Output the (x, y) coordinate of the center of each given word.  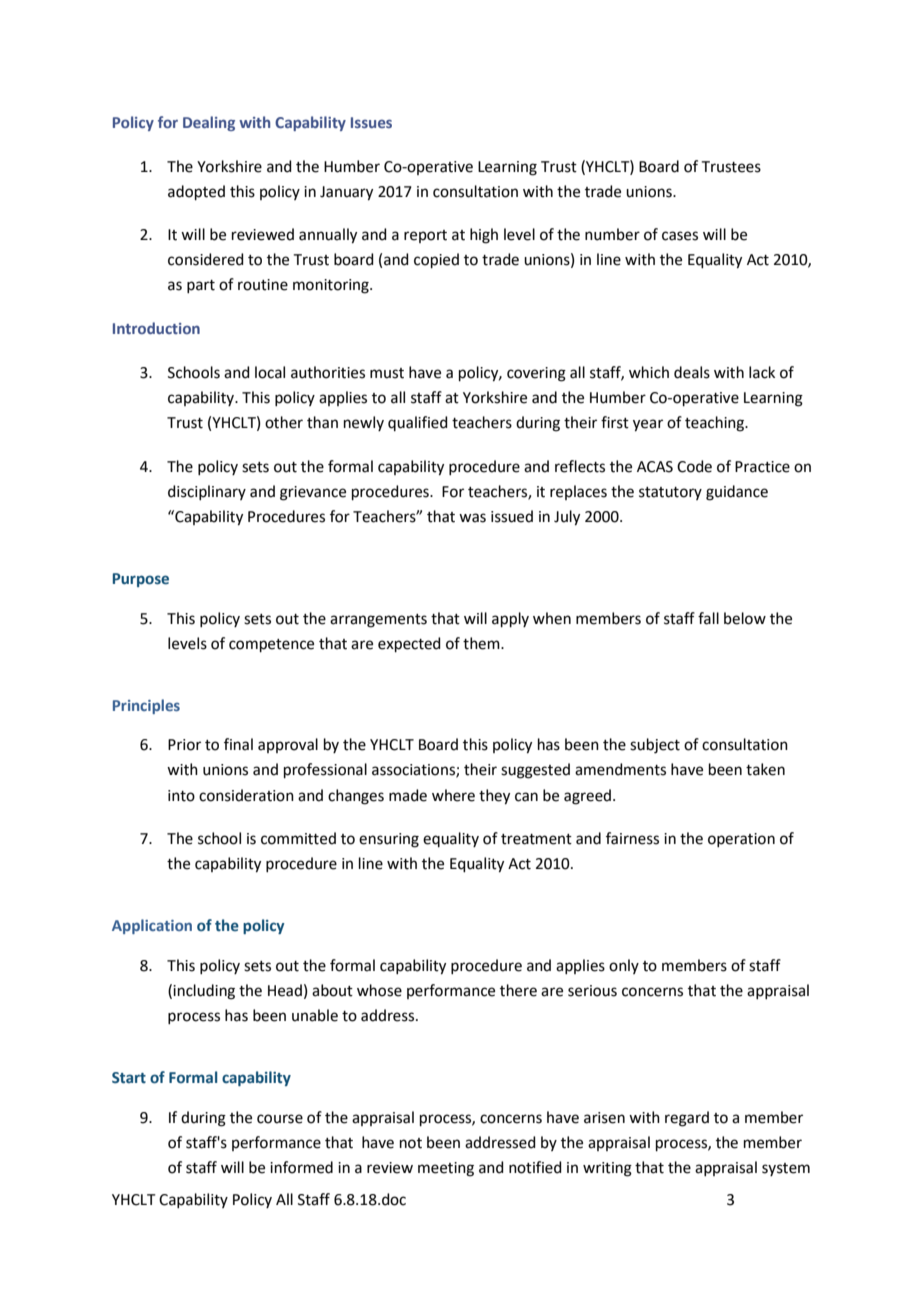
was (472, 518)
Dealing (209, 123)
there (518, 990)
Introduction (156, 328)
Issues (371, 122)
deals (692, 372)
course (280, 1119)
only (624, 966)
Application (152, 926)
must (387, 373)
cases (680, 236)
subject (655, 746)
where (453, 795)
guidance (737, 493)
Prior (184, 745)
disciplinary (207, 492)
